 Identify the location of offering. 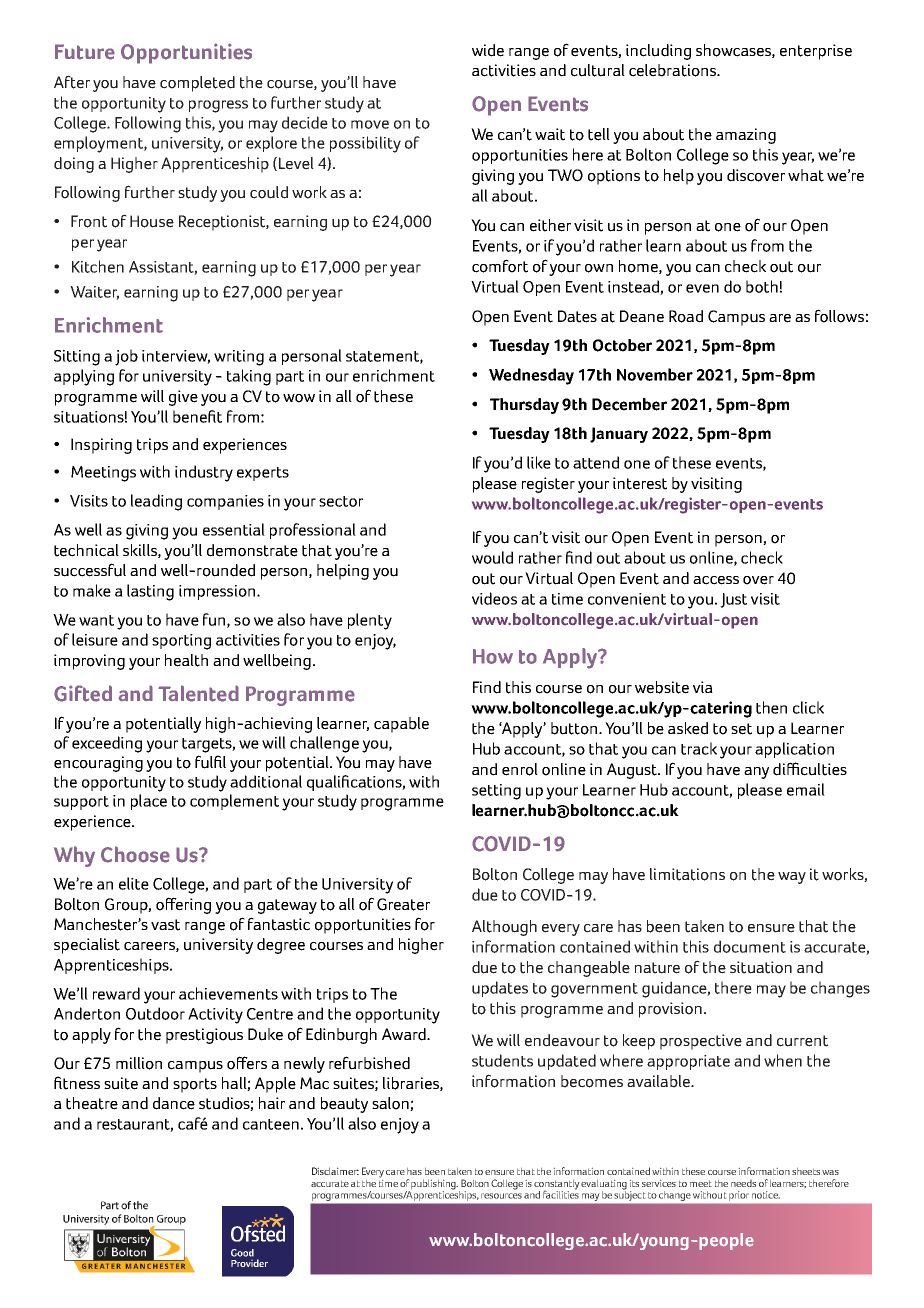
(183, 905).
